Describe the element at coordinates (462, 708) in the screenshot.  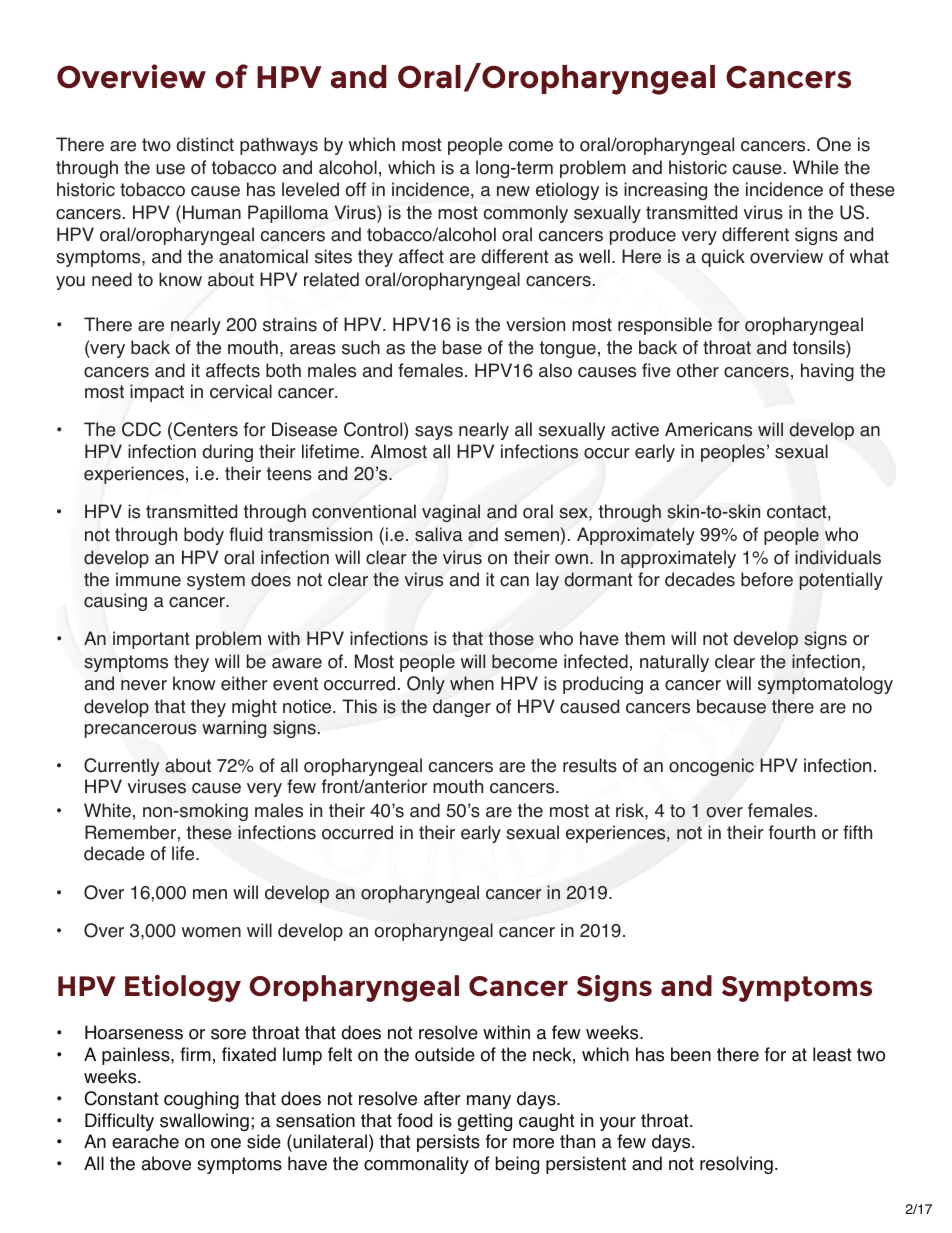
I see `danger` at that location.
